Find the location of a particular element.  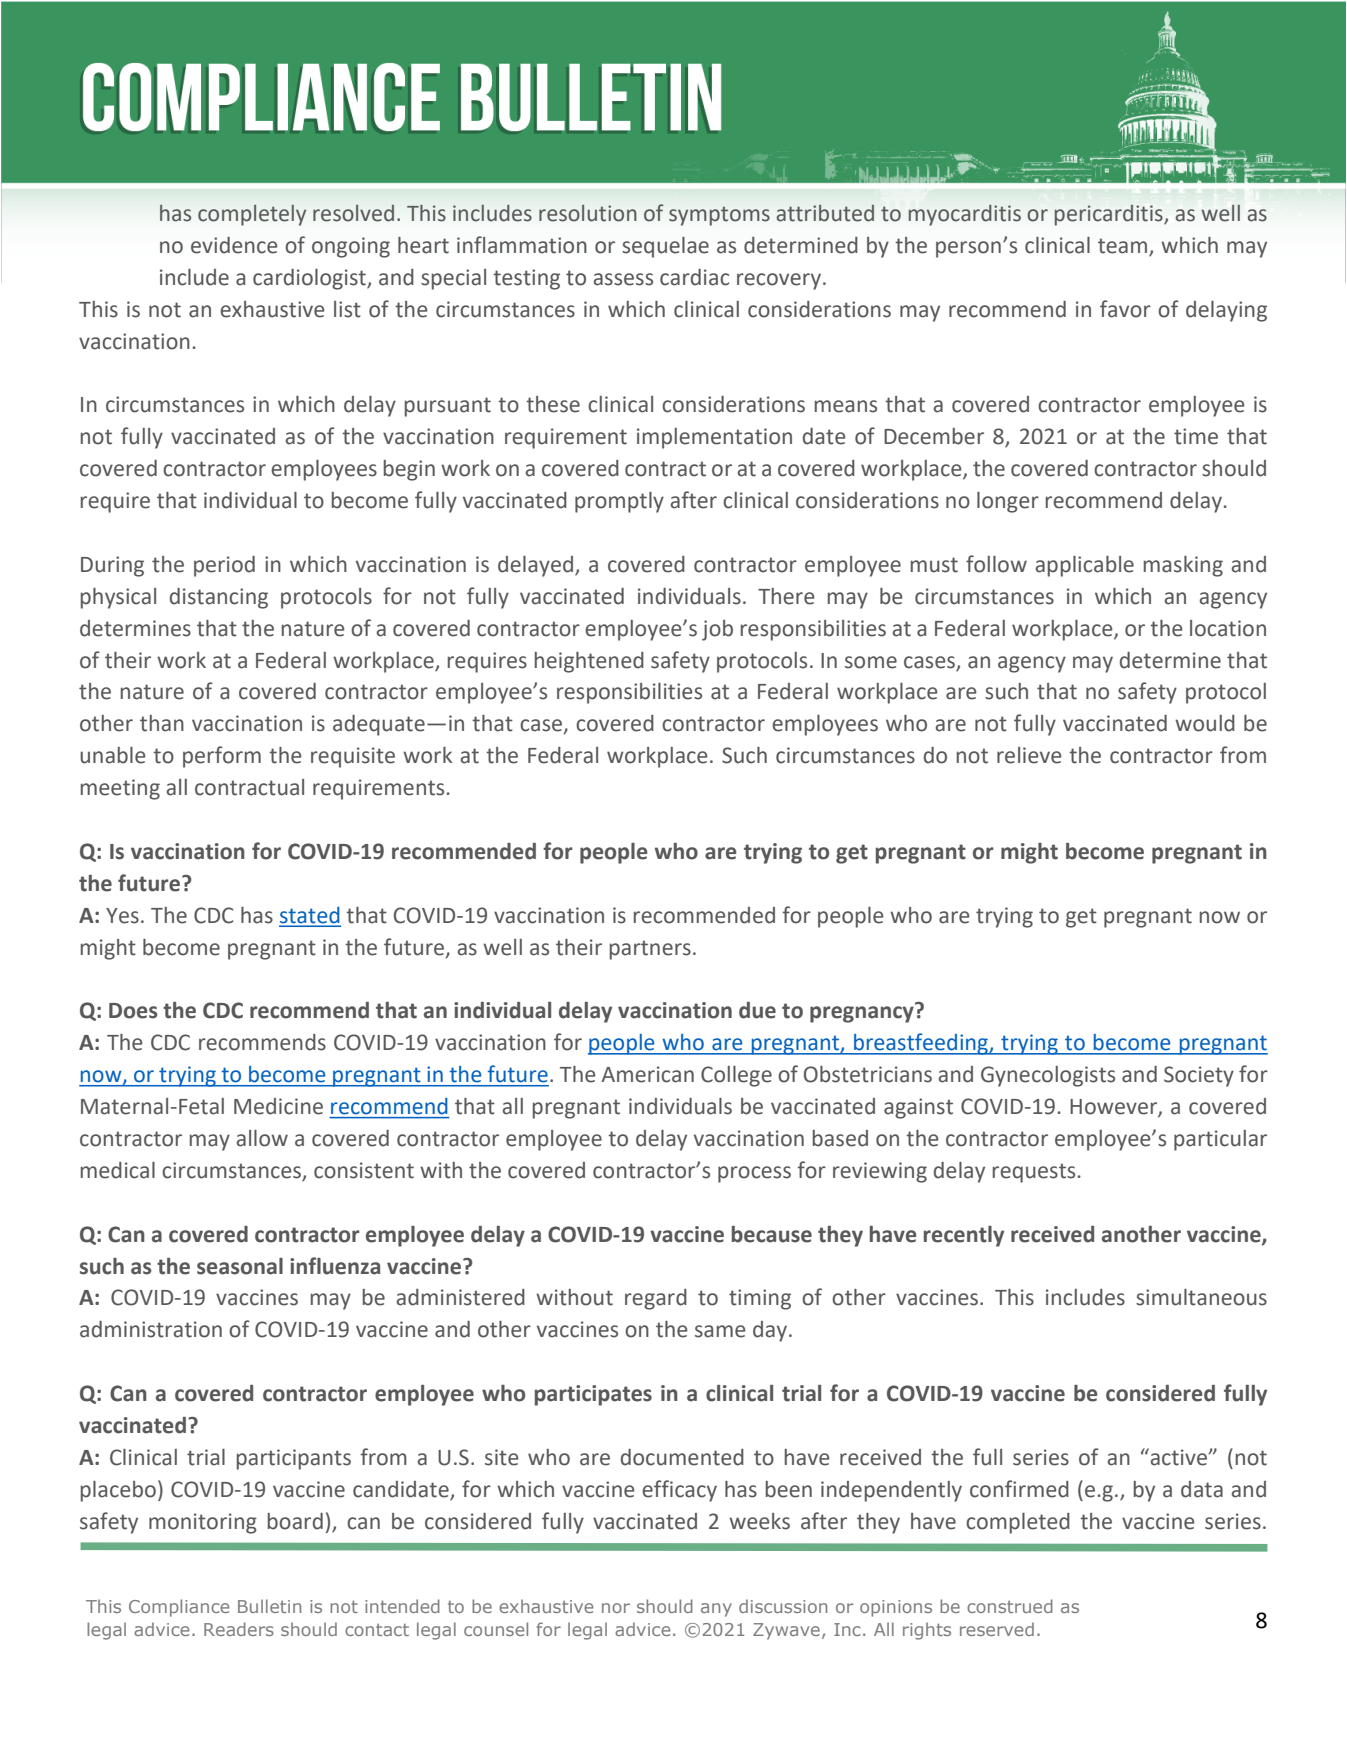

sequelae is located at coordinates (665, 247).
